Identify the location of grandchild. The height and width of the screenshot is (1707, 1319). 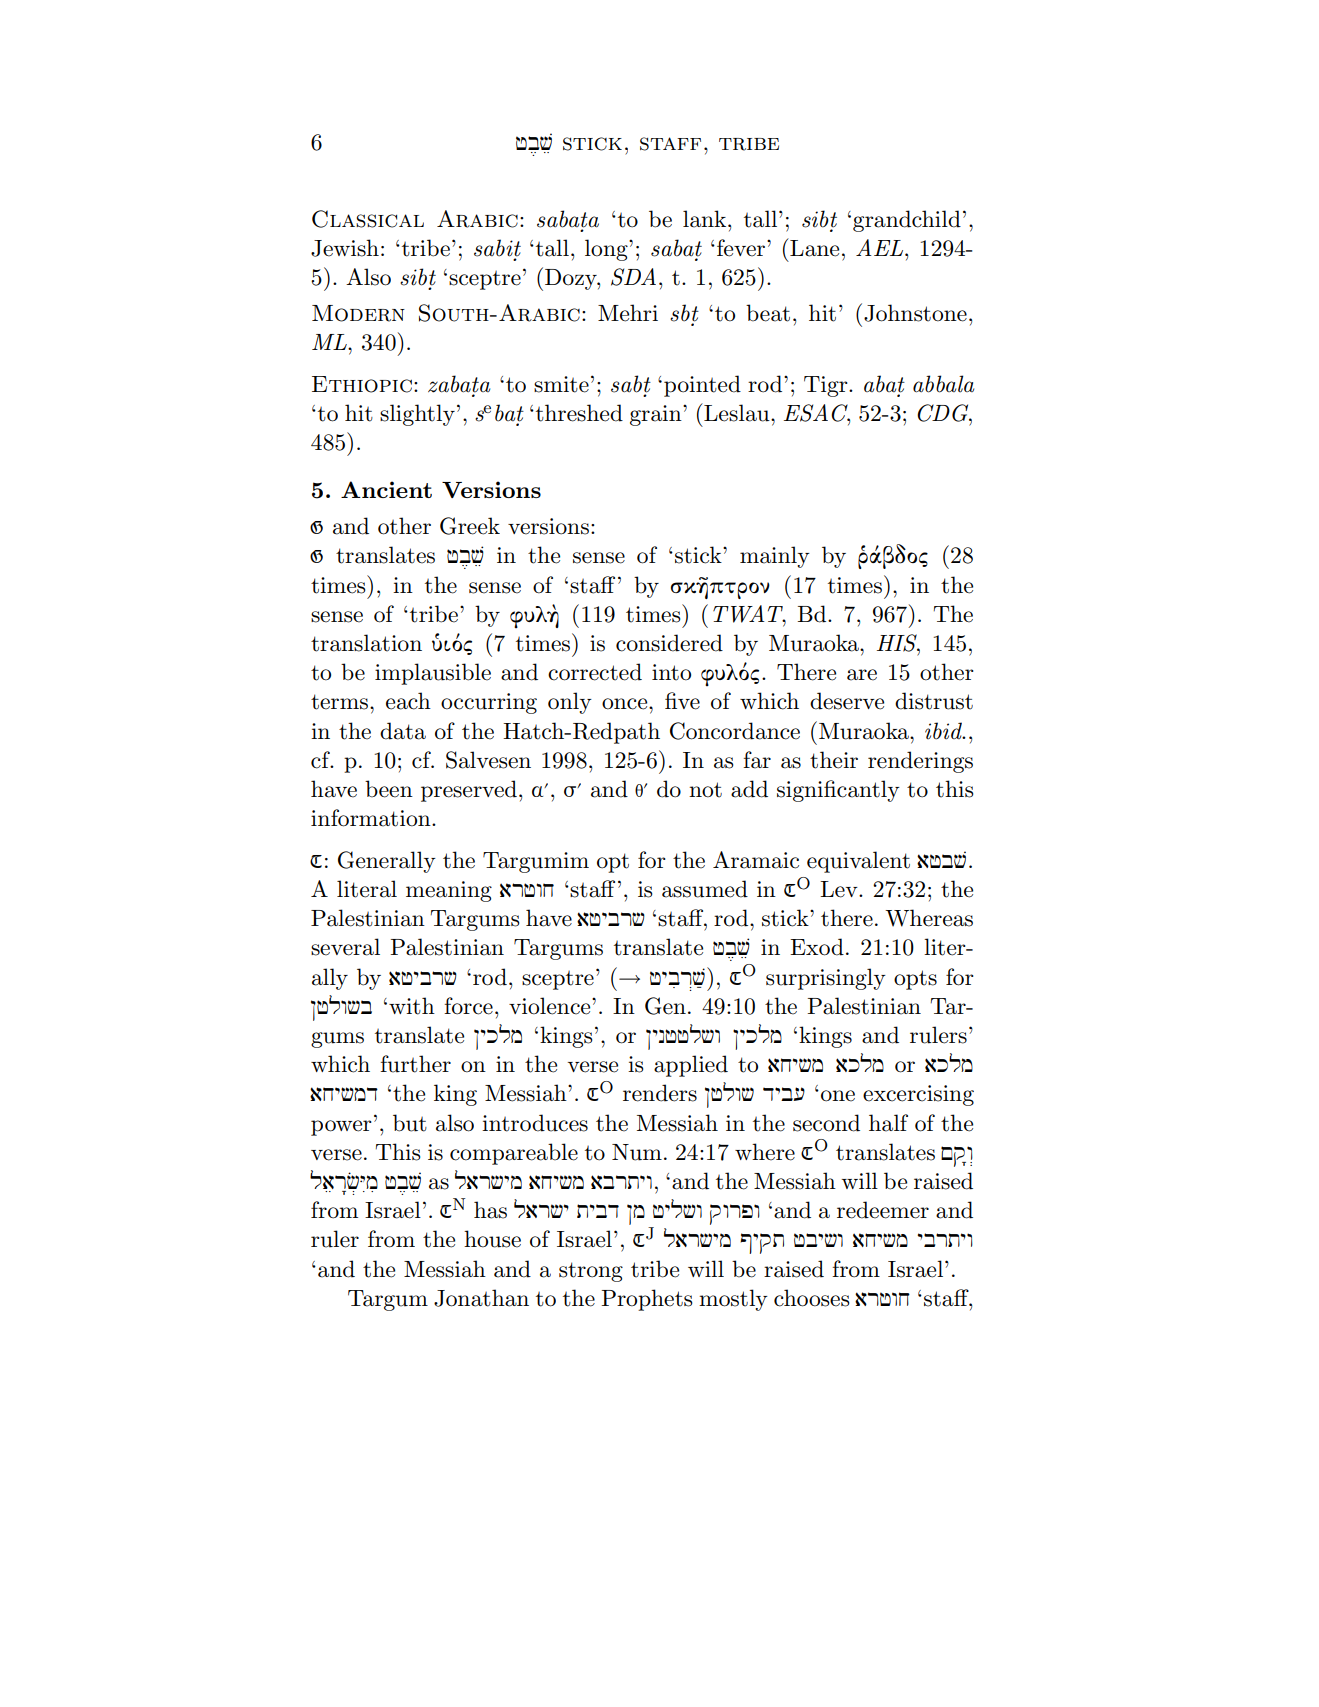
(907, 221).
